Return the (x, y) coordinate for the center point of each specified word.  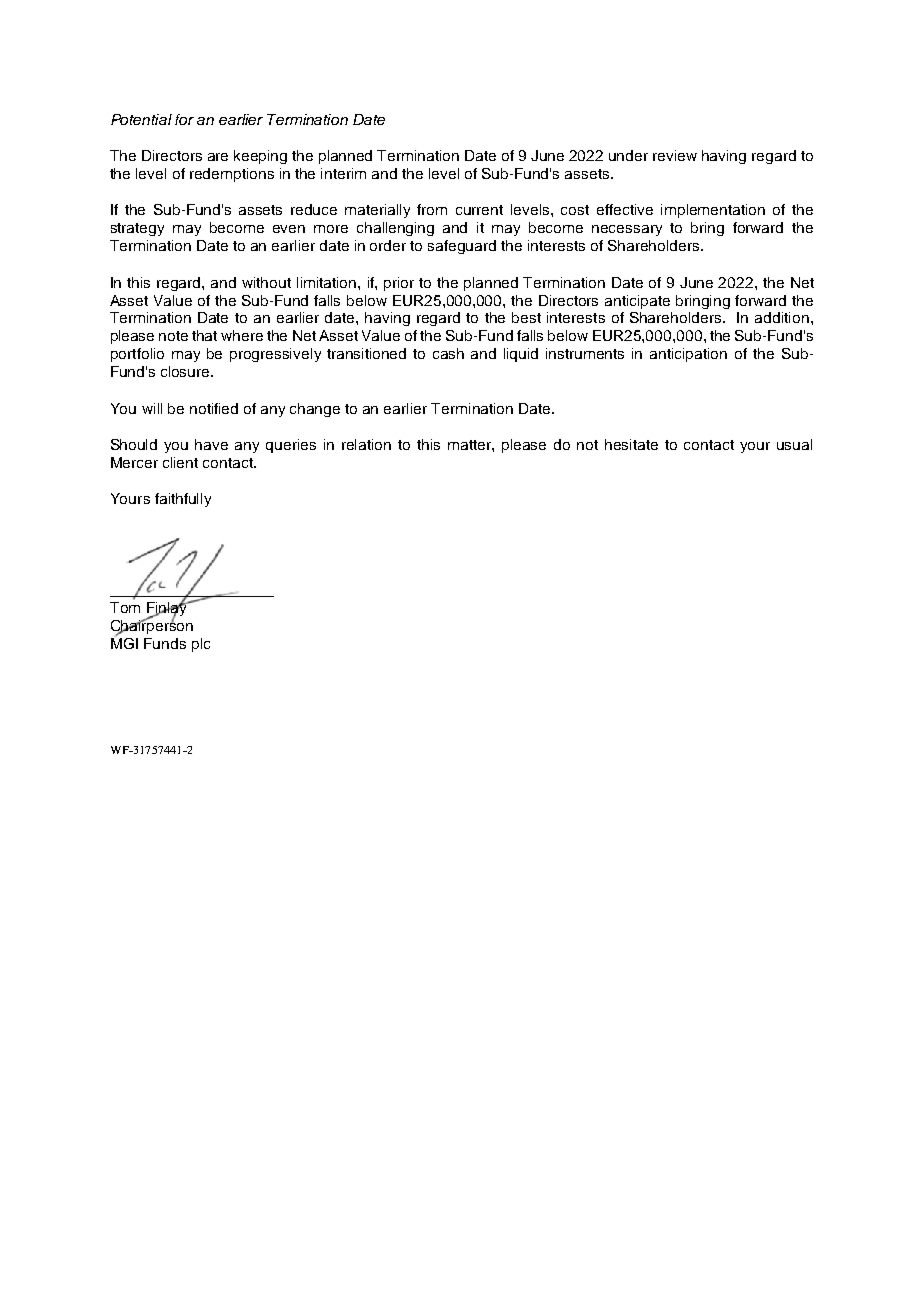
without (266, 282)
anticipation (688, 355)
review (675, 155)
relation (366, 444)
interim (343, 173)
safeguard (462, 247)
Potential (141, 119)
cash (448, 353)
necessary (627, 230)
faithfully (183, 500)
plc (201, 645)
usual (794, 444)
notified (214, 408)
